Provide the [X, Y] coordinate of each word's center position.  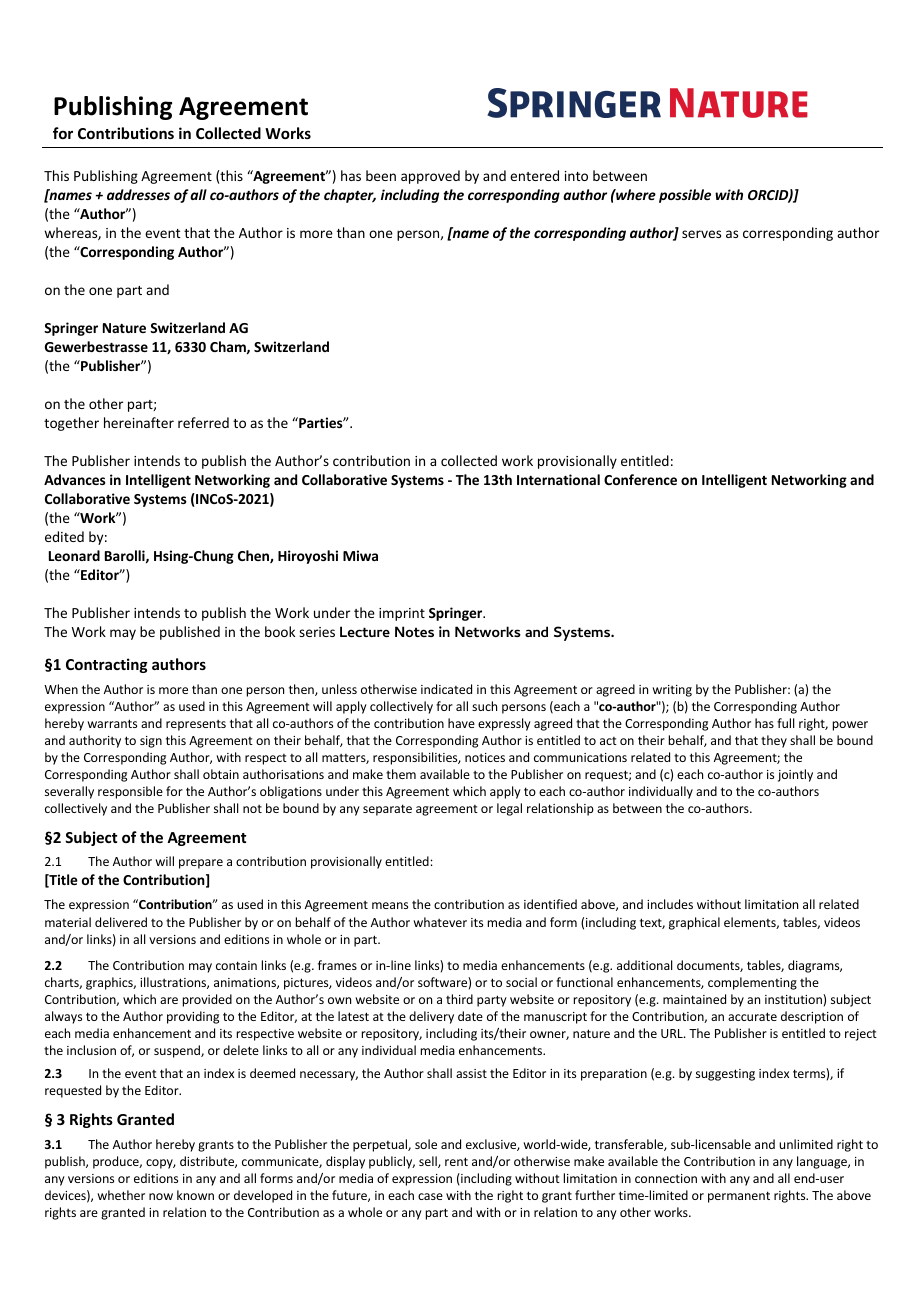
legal [509, 809]
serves [701, 234]
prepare [201, 864]
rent [456, 1161]
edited [64, 536]
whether [121, 1195]
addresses [138, 194]
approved [430, 177]
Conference [640, 479]
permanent [739, 1197]
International [558, 479]
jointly [795, 775]
